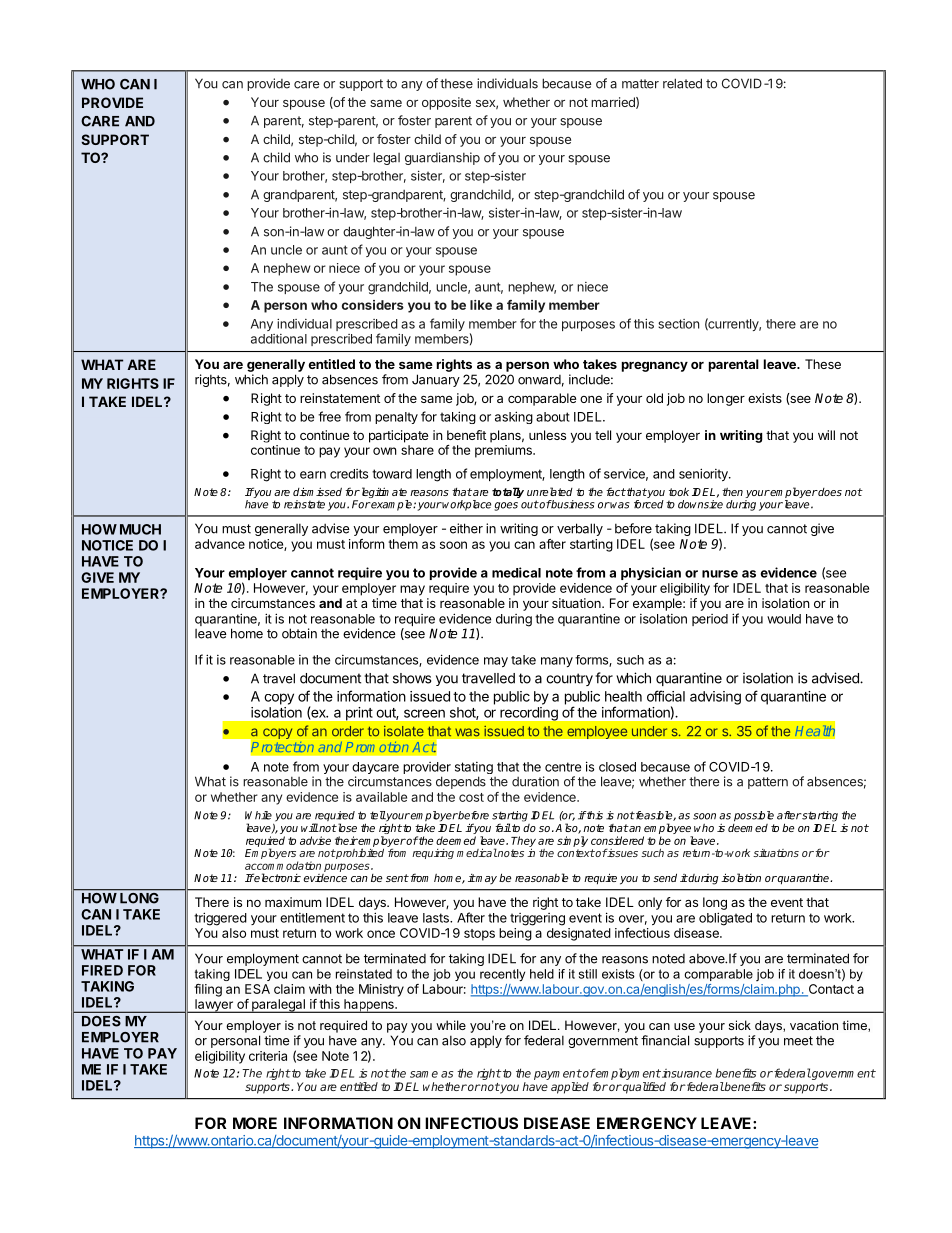 This document has height=1233, width=952. What do you see at coordinates (436, 380) in the document?
I see `January` at bounding box center [436, 380].
